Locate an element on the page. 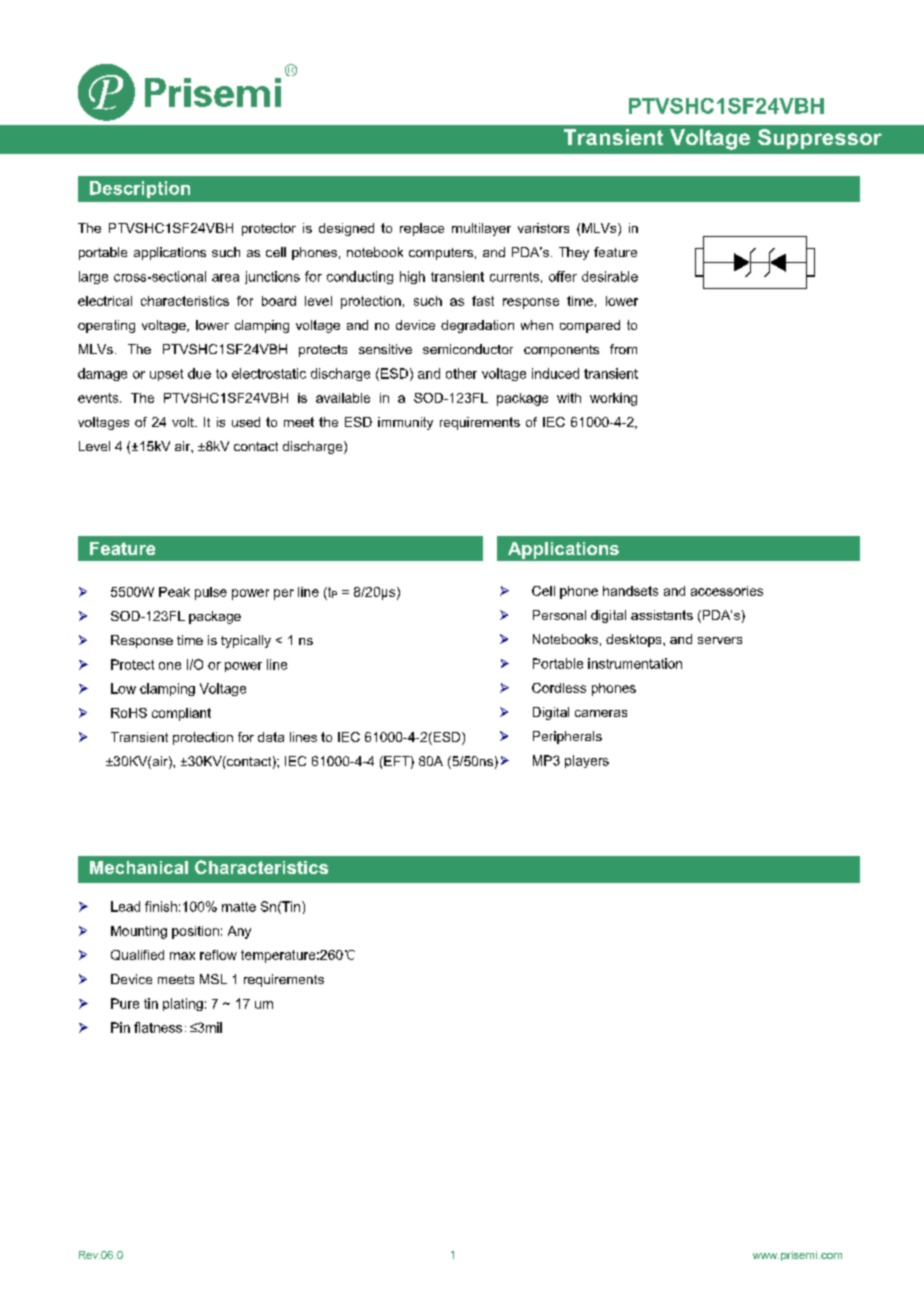  operating is located at coordinates (106, 326).
